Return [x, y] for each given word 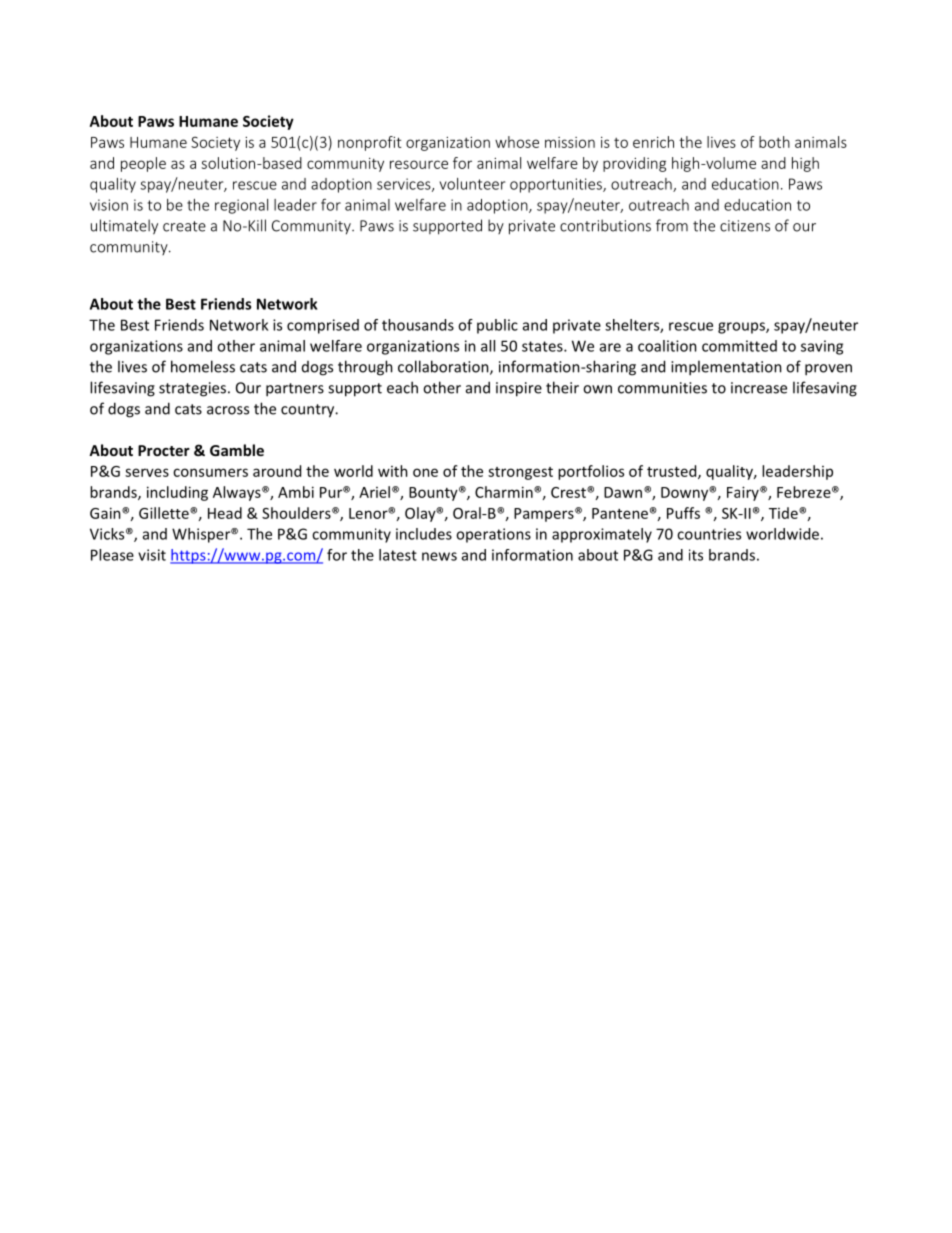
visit [152, 555]
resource [419, 164]
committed [739, 346]
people [143, 164]
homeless [203, 366]
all [488, 346]
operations [493, 535]
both [774, 142]
